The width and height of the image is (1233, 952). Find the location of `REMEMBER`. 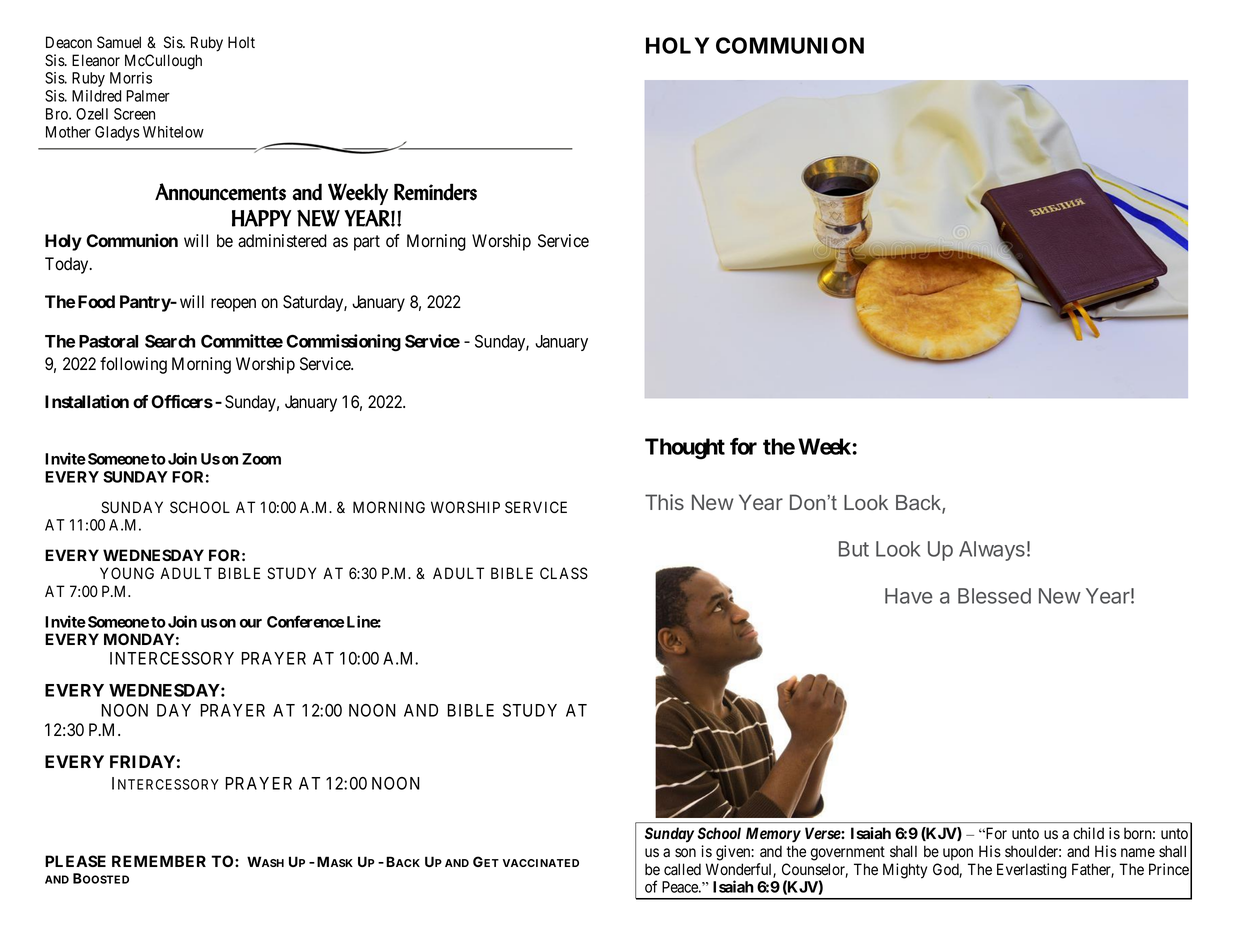

REMEMBER is located at coordinates (159, 861).
